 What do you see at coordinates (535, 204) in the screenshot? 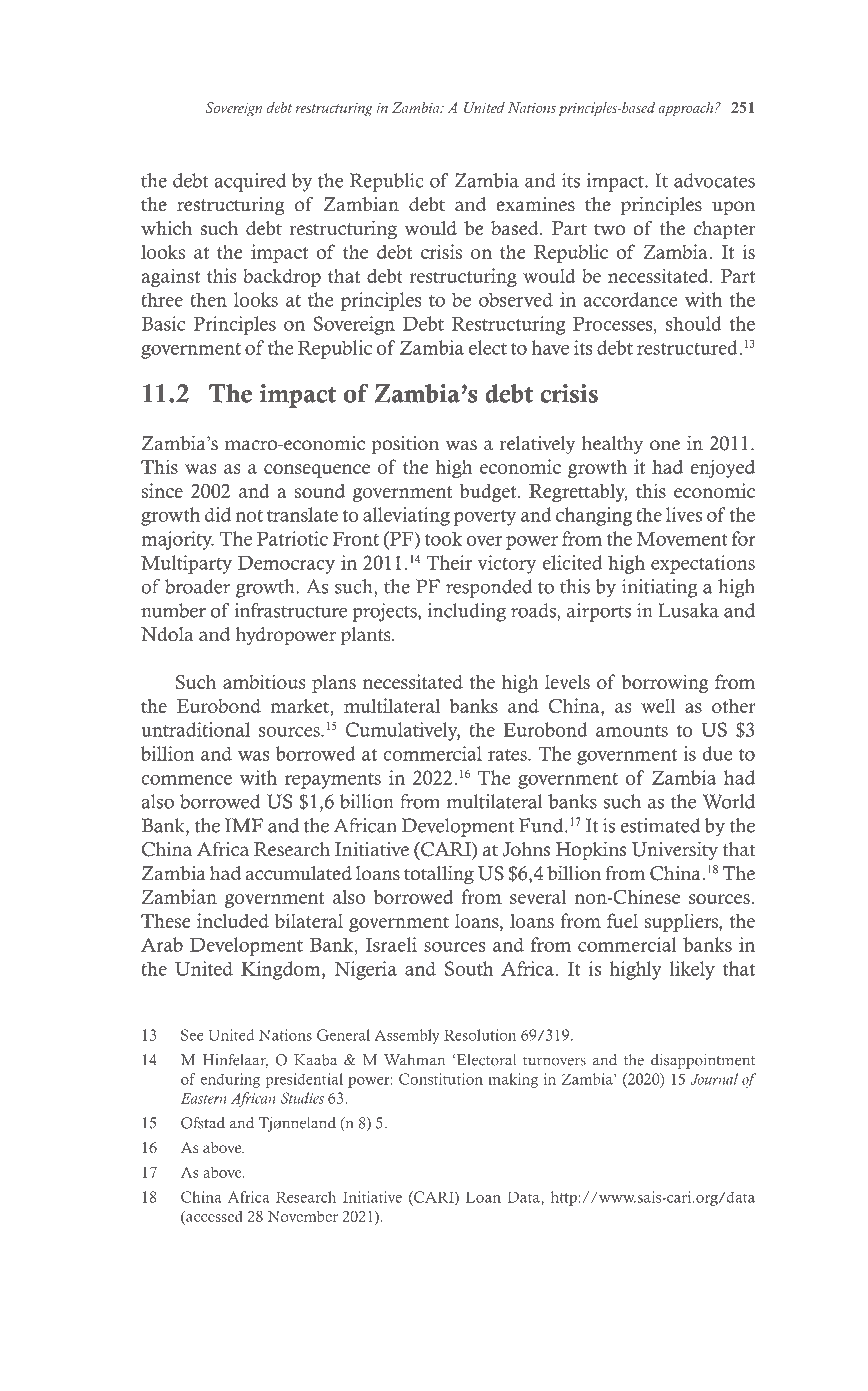
I see `examines` at bounding box center [535, 204].
